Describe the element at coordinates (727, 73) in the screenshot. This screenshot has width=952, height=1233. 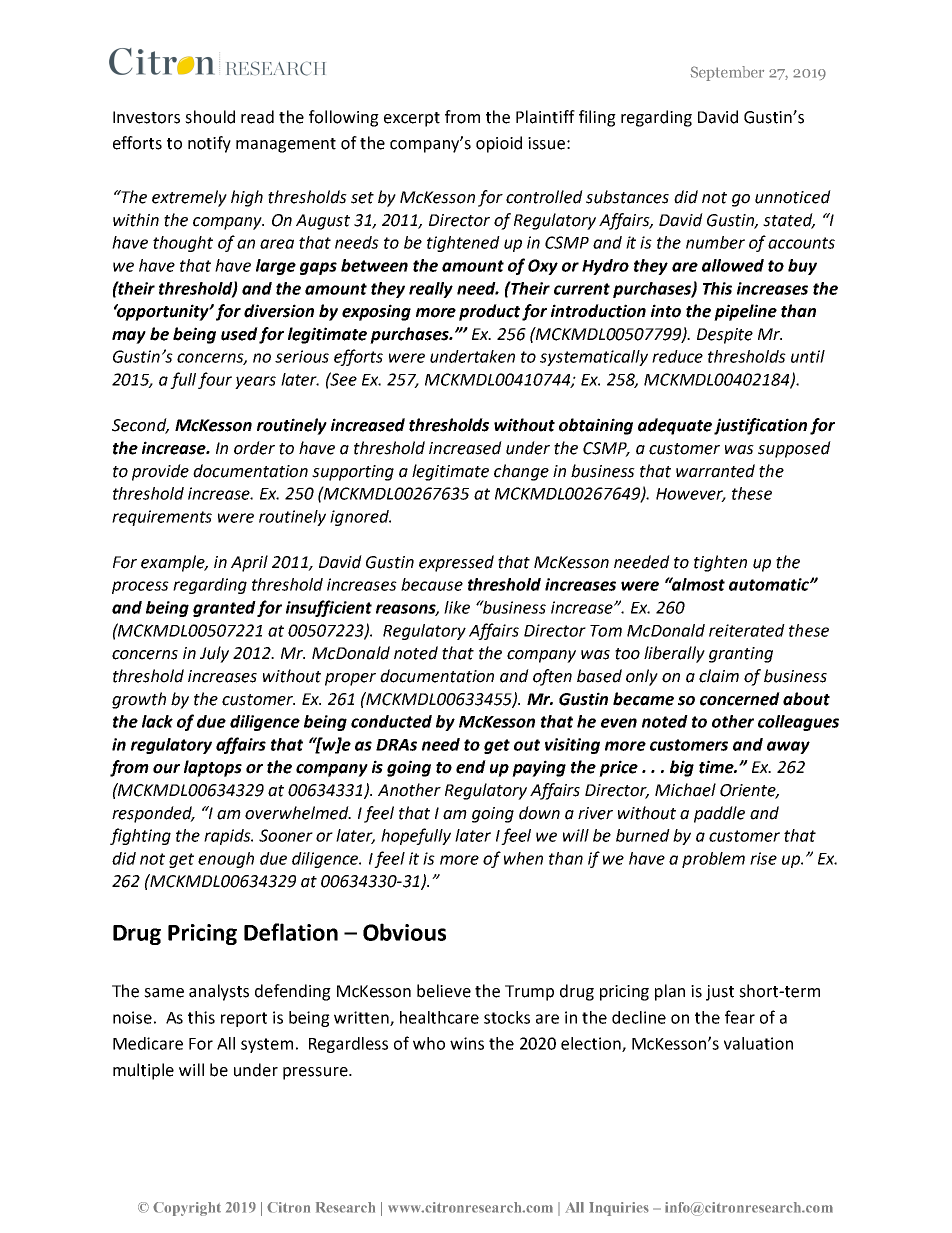
I see `September` at that location.
